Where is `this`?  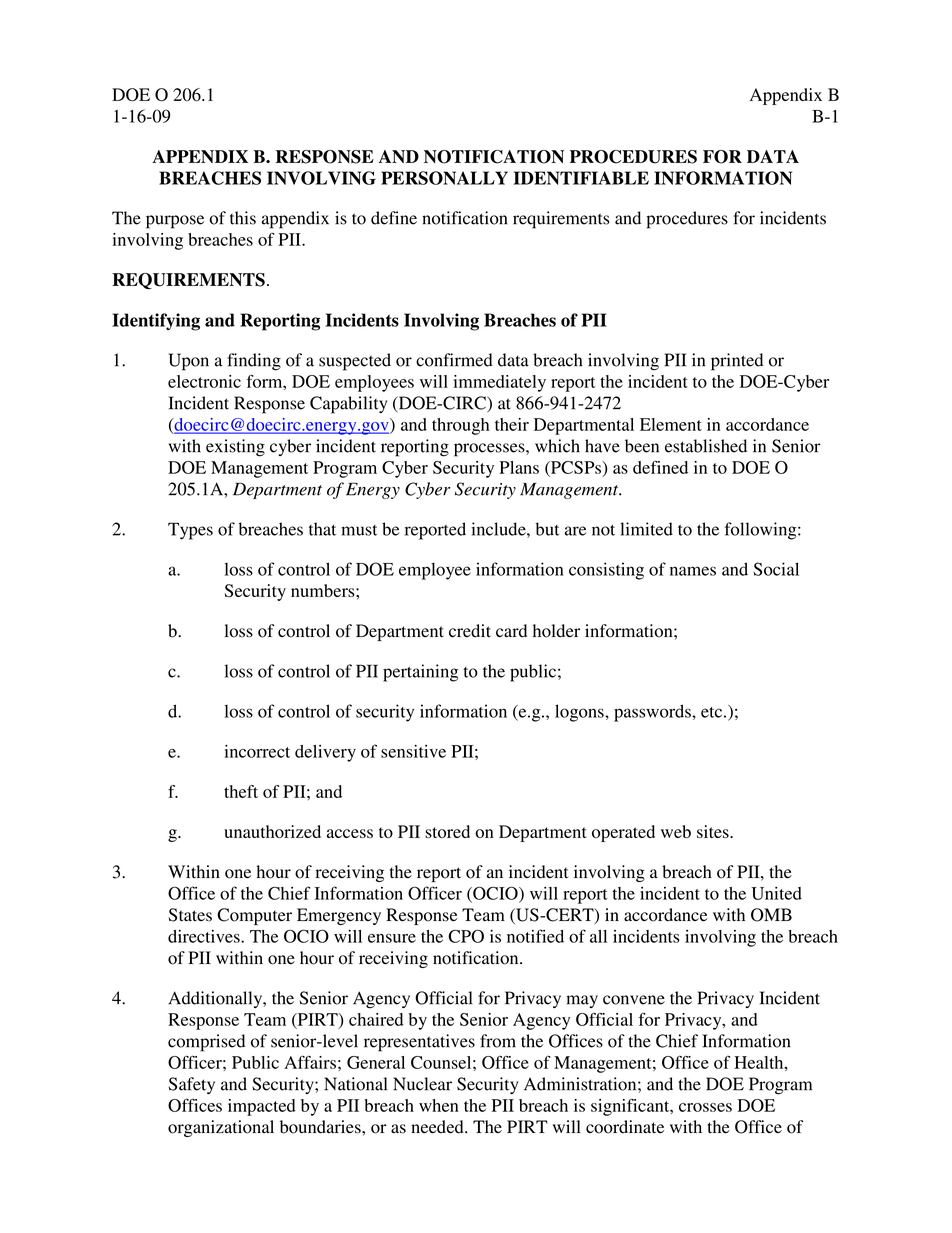
this is located at coordinates (243, 218).
